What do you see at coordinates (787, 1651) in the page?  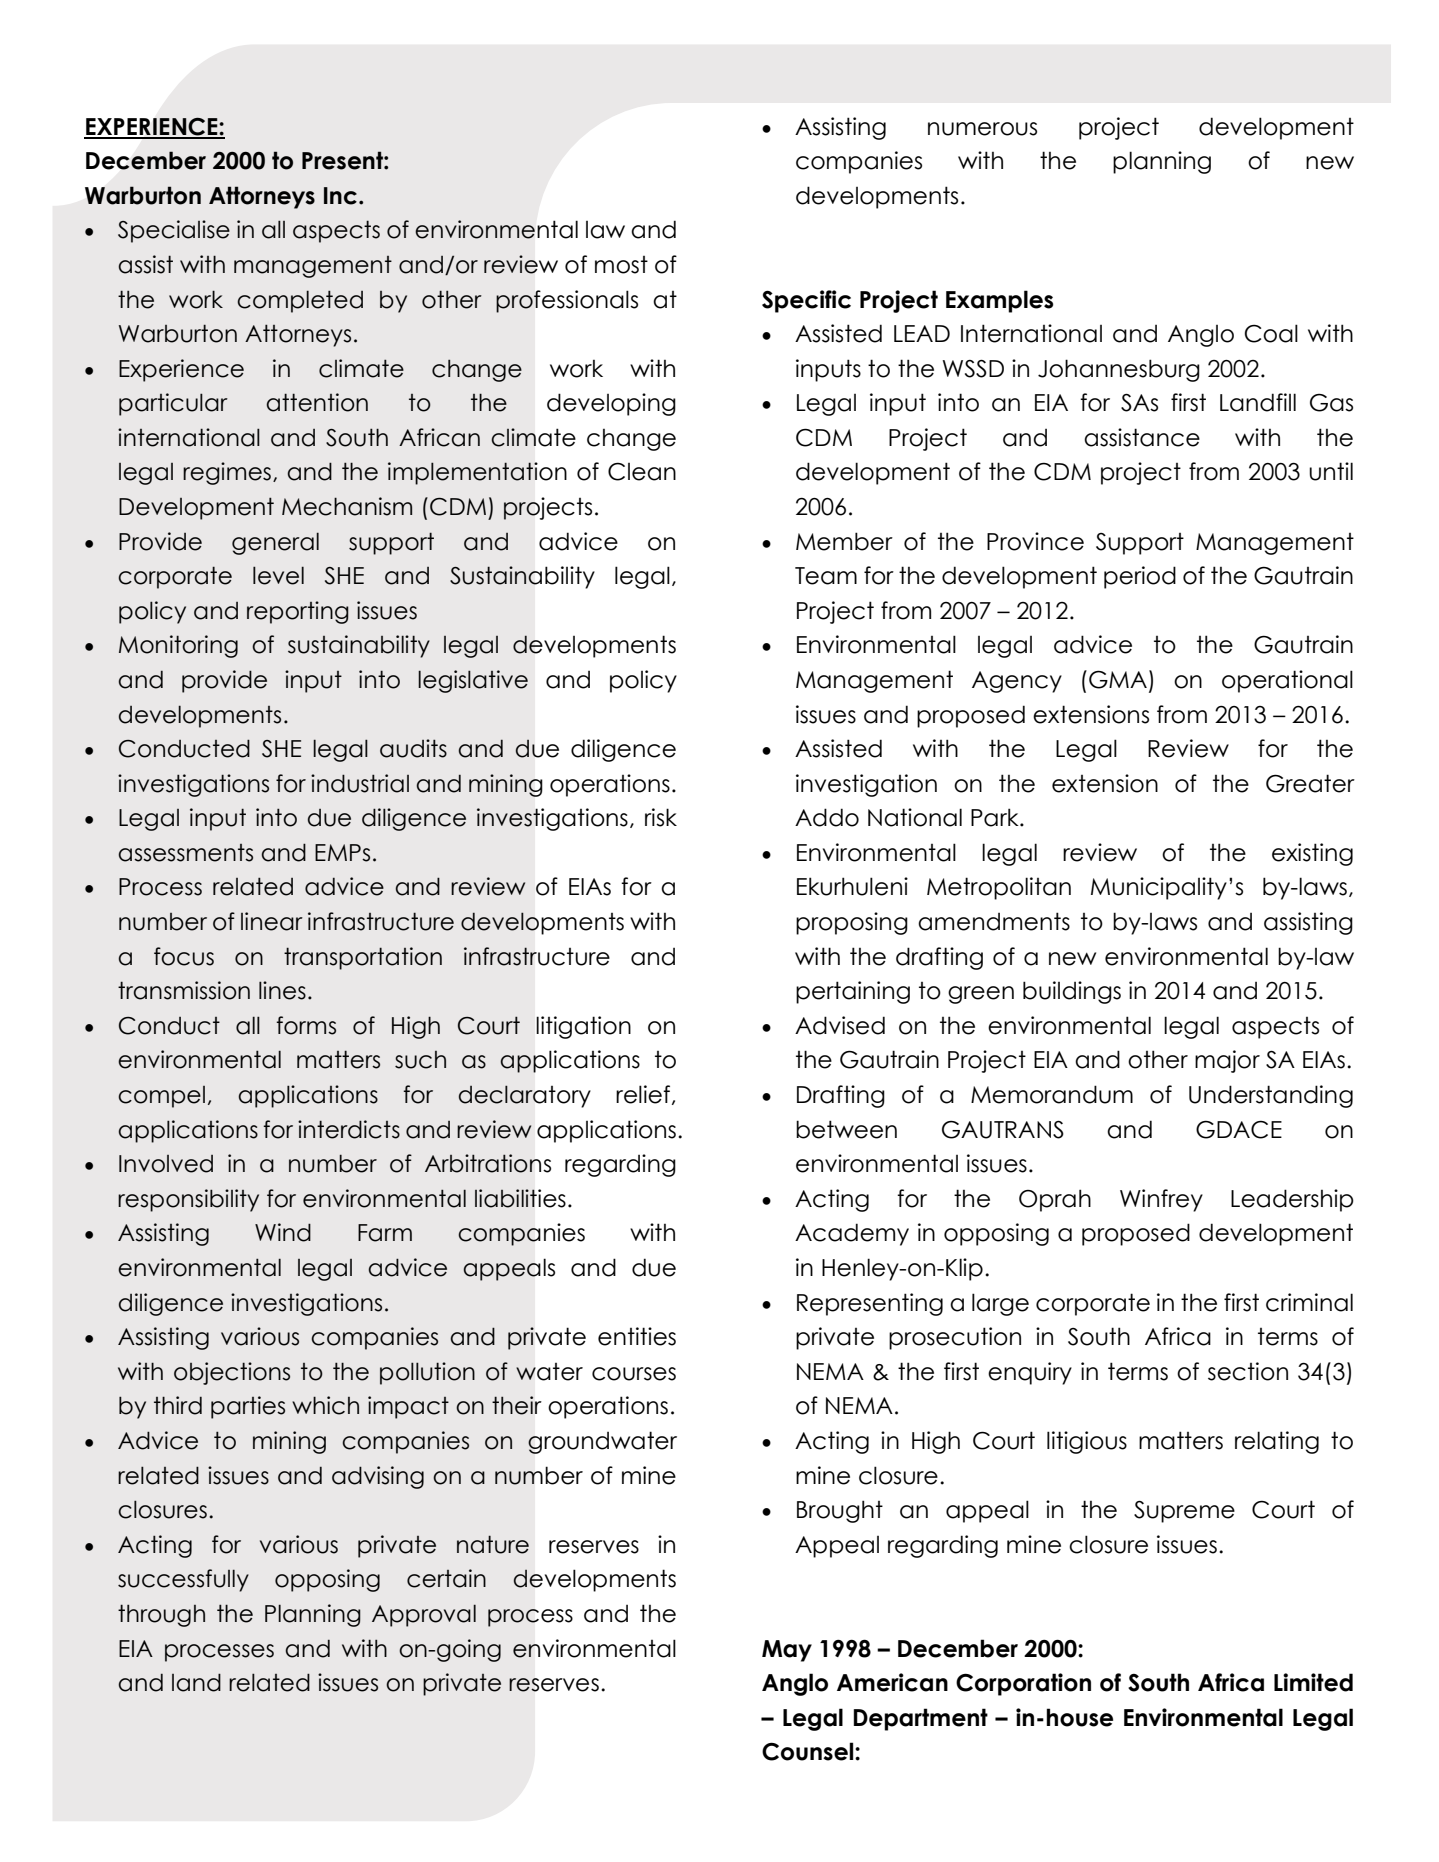 I see `May` at bounding box center [787, 1651].
